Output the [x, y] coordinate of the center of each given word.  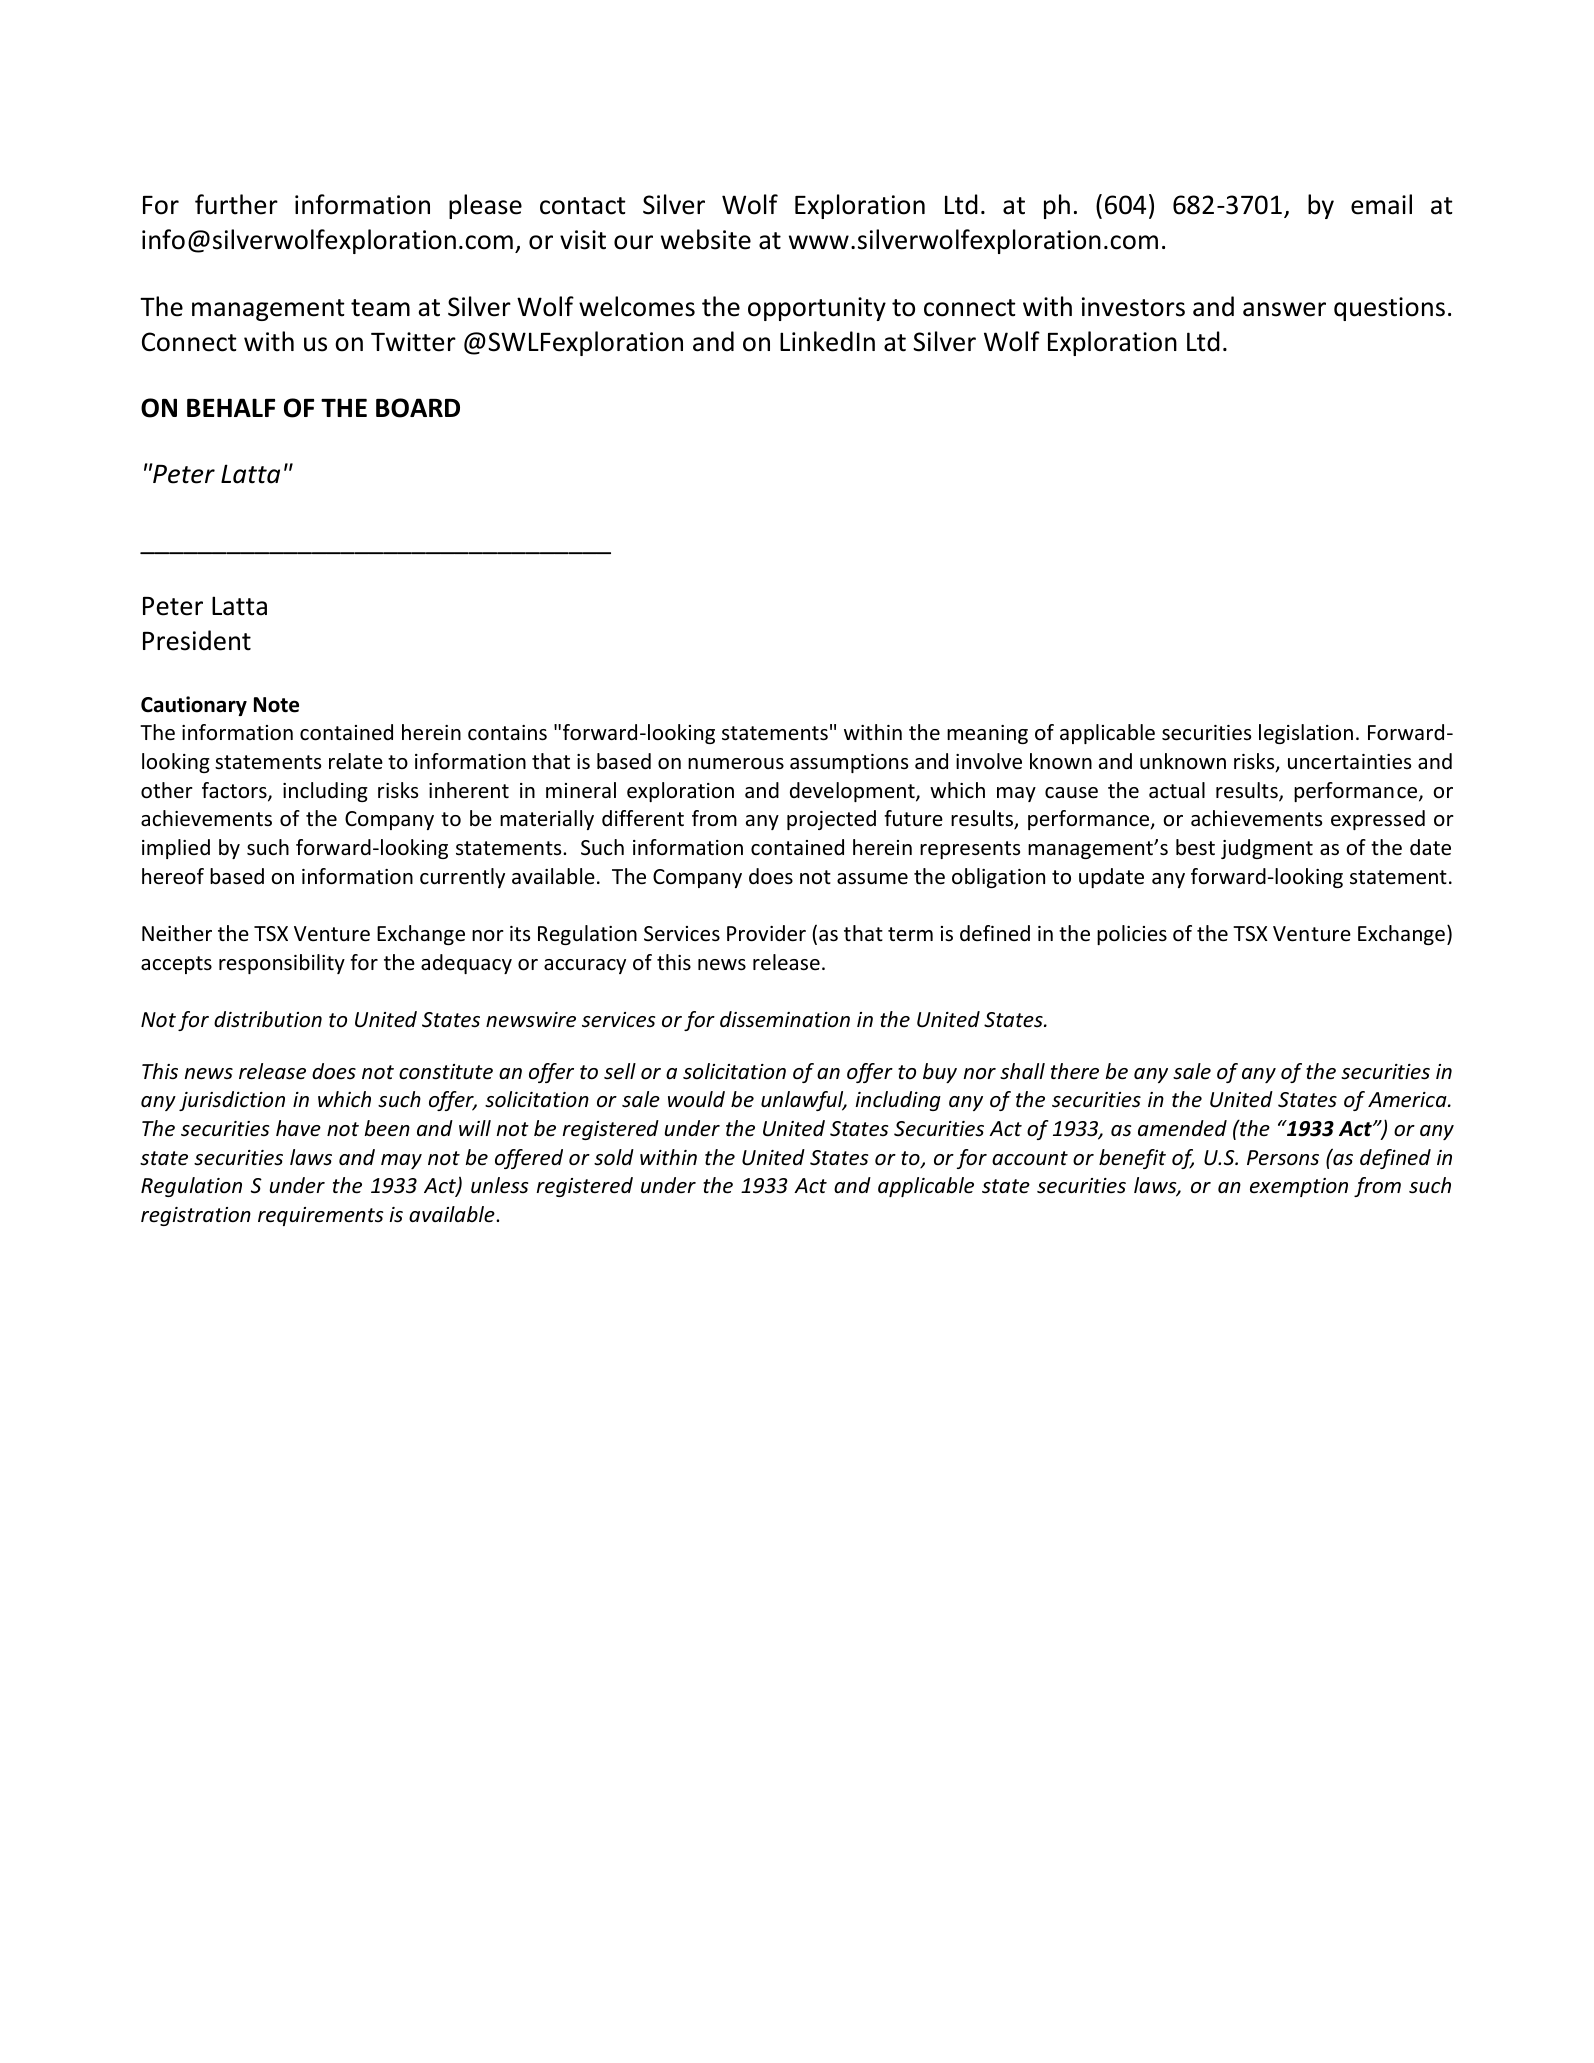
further [236, 204]
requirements [320, 1216]
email [1381, 204]
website [706, 239]
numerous [736, 764]
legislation [1306, 734]
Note [276, 705]
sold [614, 1157]
